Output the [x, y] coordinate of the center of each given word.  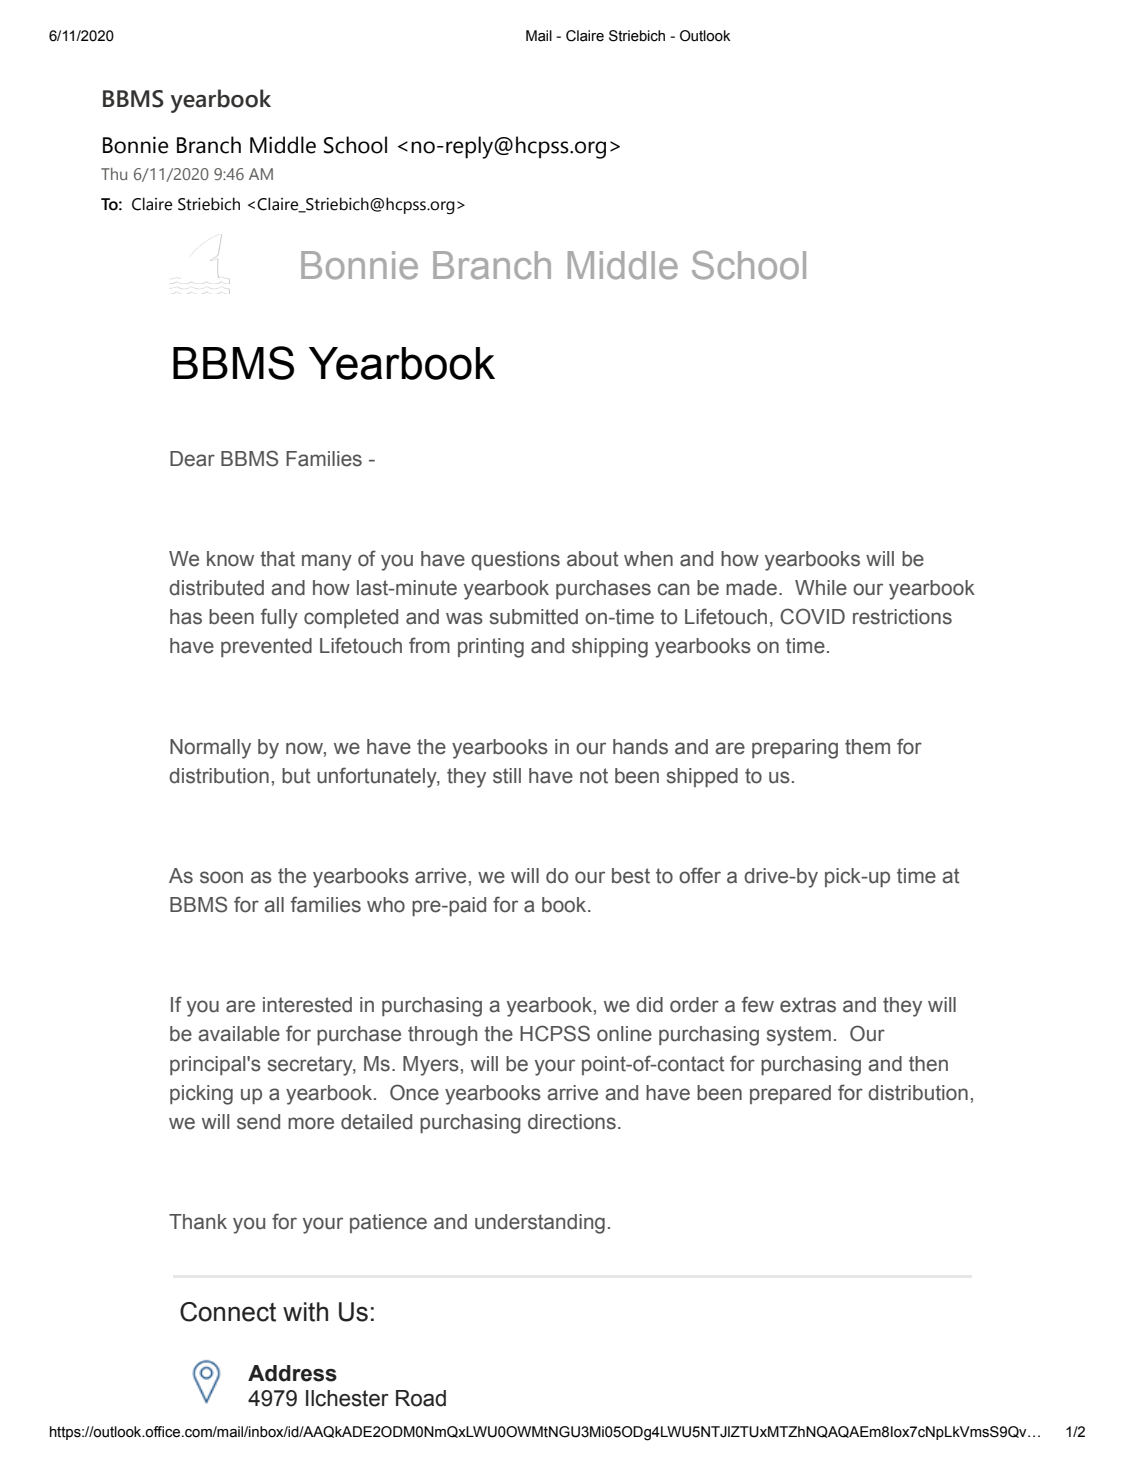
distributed [216, 588]
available [239, 1034]
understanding [540, 1224]
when [648, 559]
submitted [534, 617]
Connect [228, 1312]
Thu [114, 174]
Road [421, 1398]
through [442, 1036]
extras [808, 1005]
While [821, 588]
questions [515, 560]
